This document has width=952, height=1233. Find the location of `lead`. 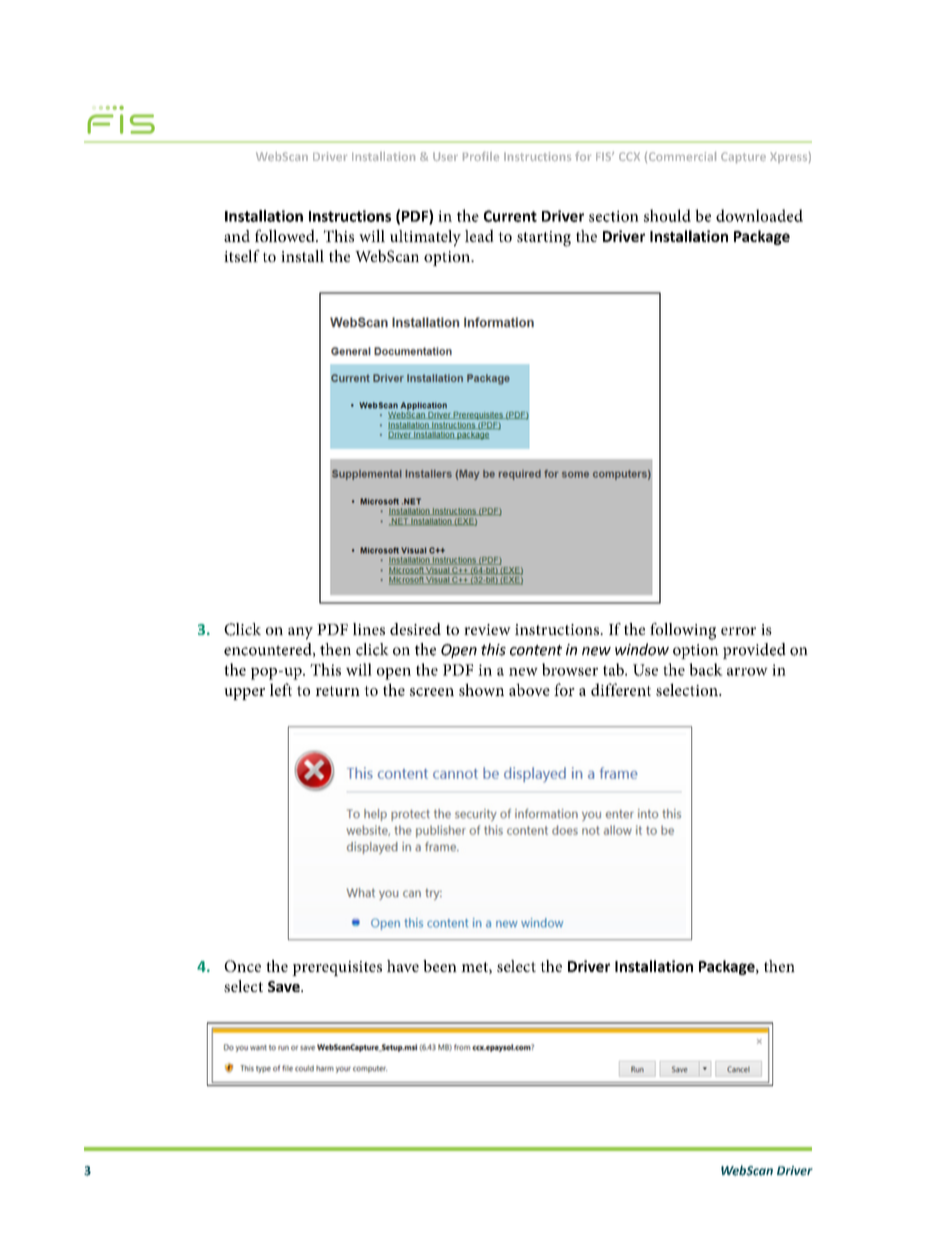

lead is located at coordinates (479, 235).
